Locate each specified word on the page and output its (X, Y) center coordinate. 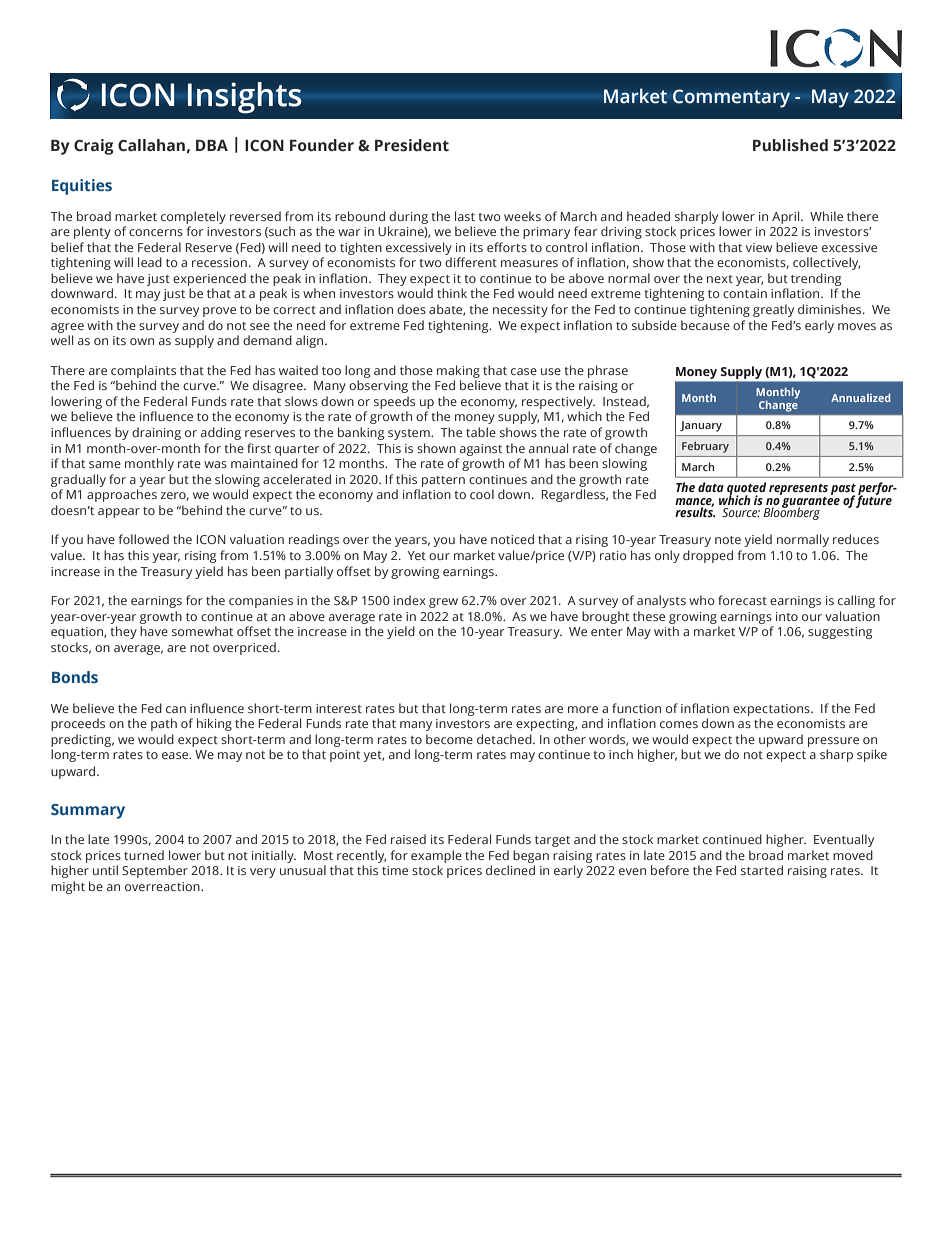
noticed (512, 539)
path (164, 724)
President (412, 145)
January (701, 426)
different (471, 262)
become (449, 739)
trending (816, 279)
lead (150, 262)
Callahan (151, 145)
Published (790, 145)
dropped (708, 556)
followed (144, 539)
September (155, 871)
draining (156, 433)
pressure (833, 742)
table (481, 432)
